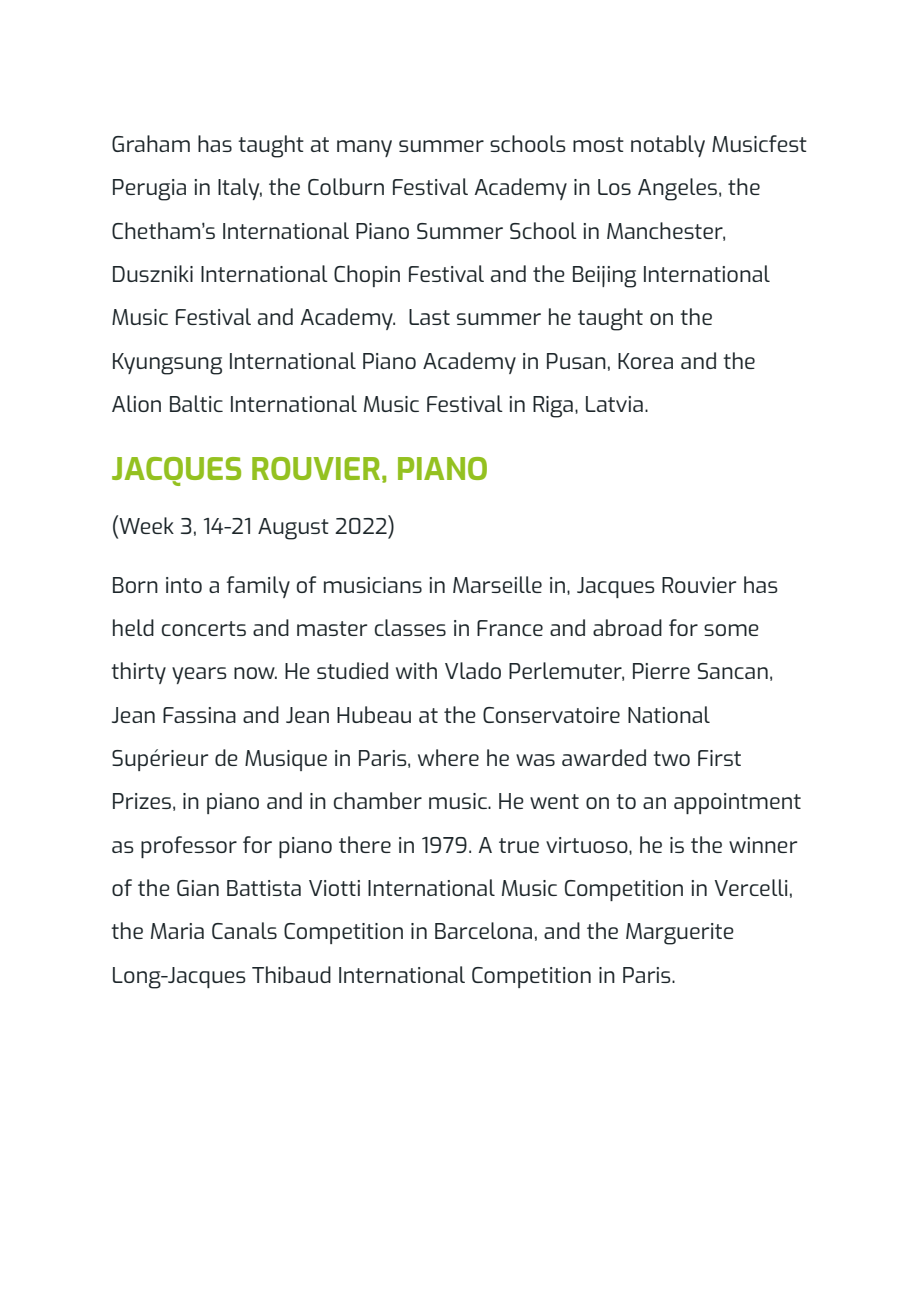 This screenshot has width=924, height=1307. Describe the element at coordinates (151, 143) in the screenshot. I see `Graham` at that location.
